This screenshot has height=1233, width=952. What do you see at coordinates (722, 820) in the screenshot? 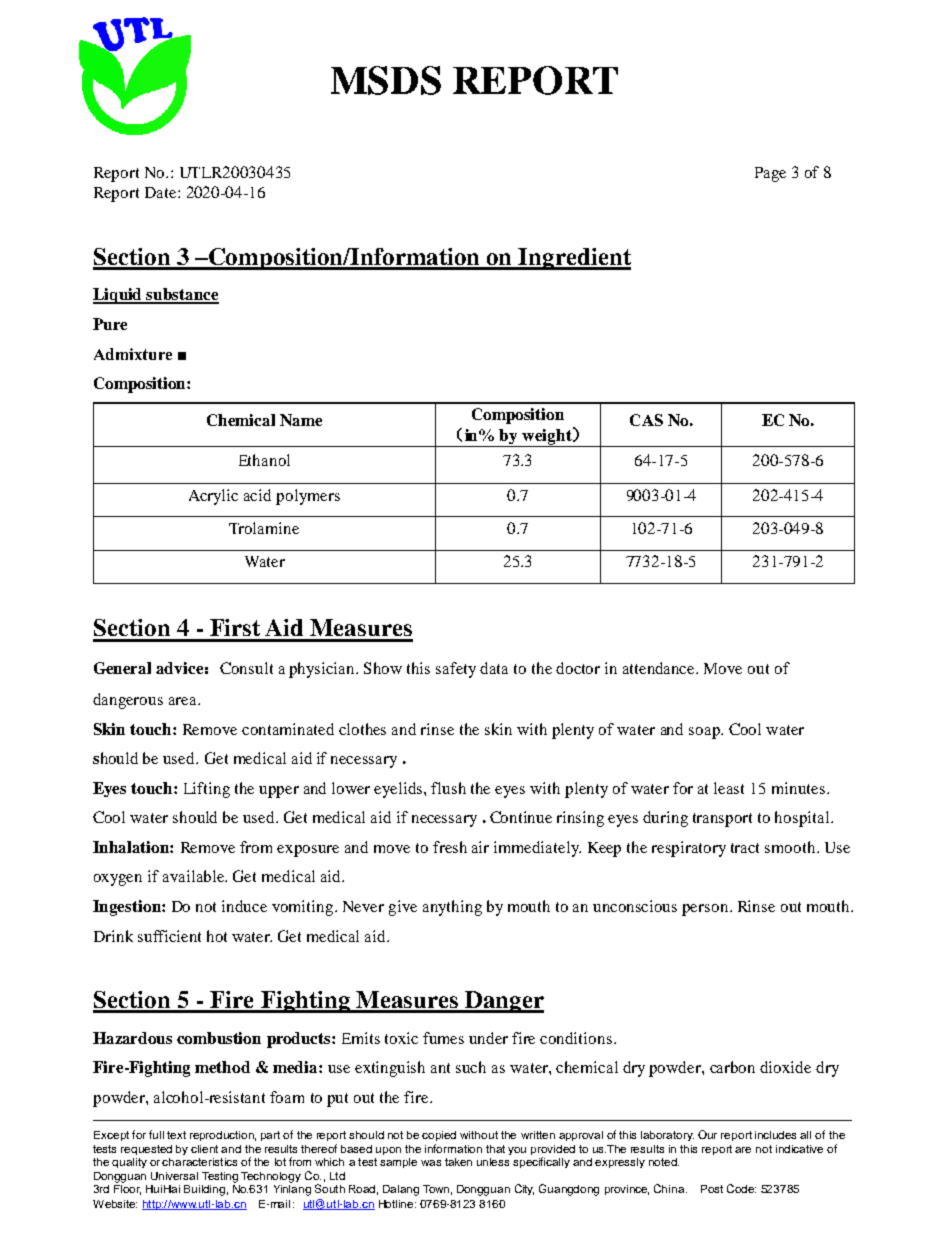
I see `transport` at bounding box center [722, 820].
